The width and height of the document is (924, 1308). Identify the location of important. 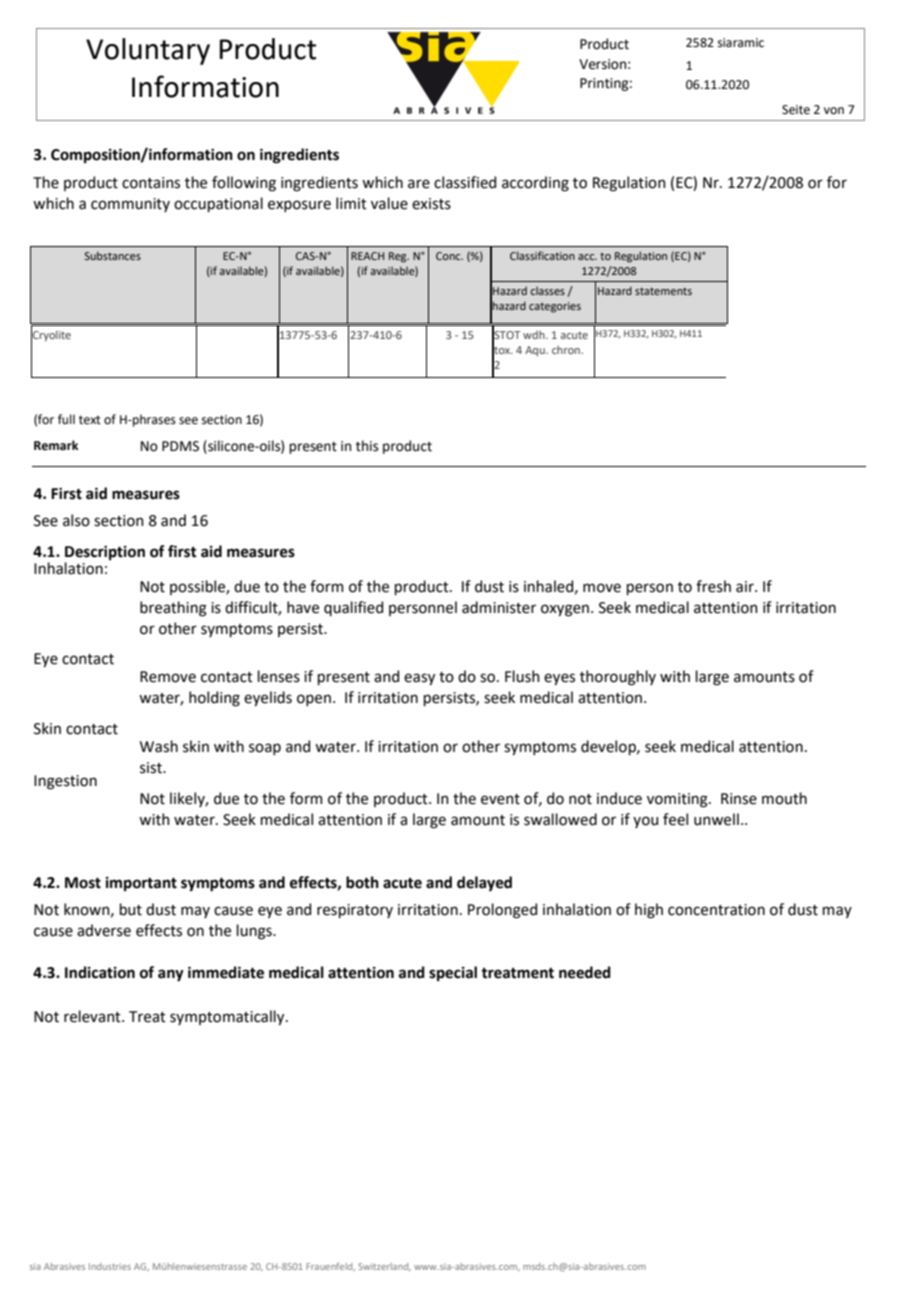
(141, 884).
